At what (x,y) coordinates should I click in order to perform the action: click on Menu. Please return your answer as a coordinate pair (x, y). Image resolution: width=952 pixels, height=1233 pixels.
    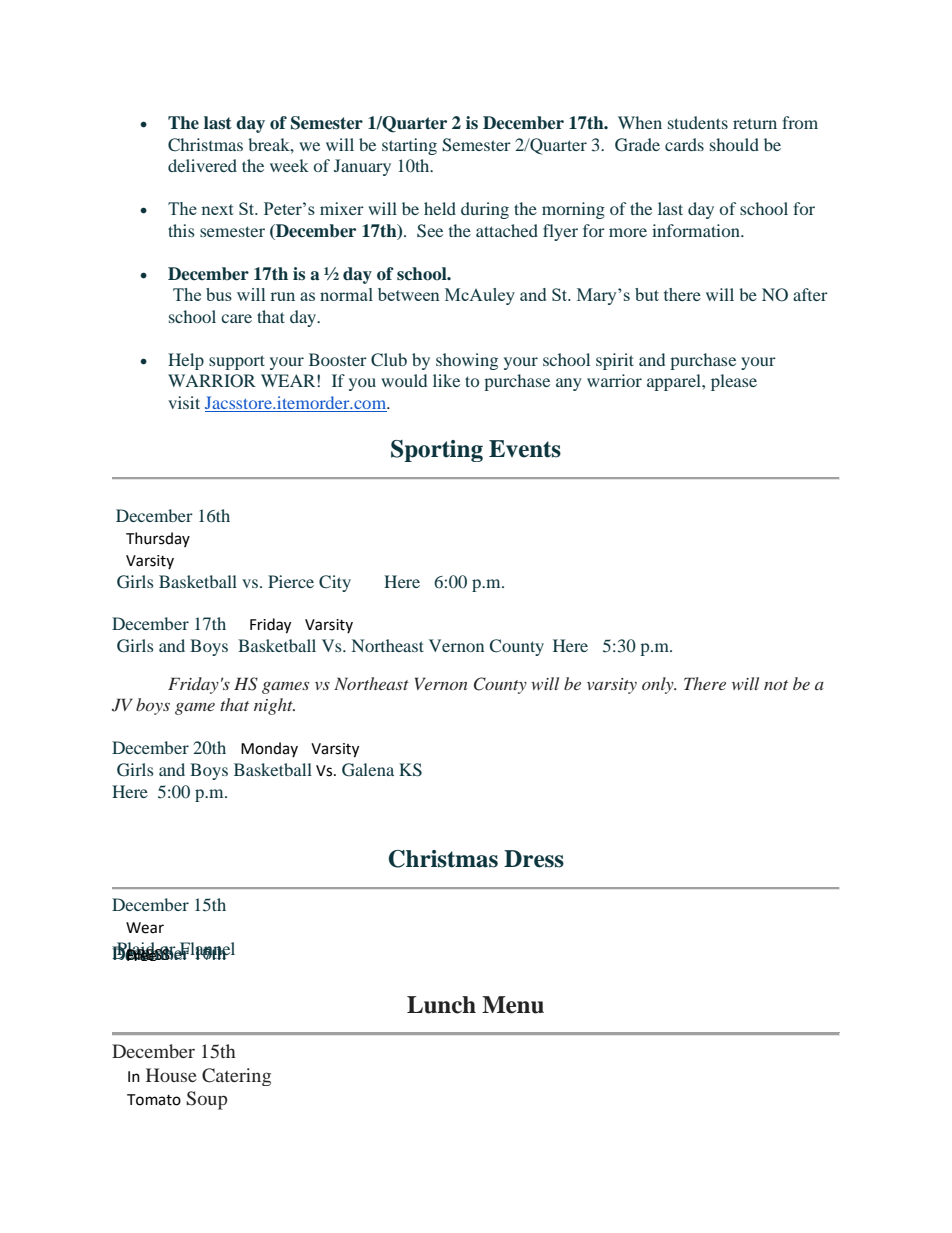
    Looking at the image, I should click on (513, 1005).
